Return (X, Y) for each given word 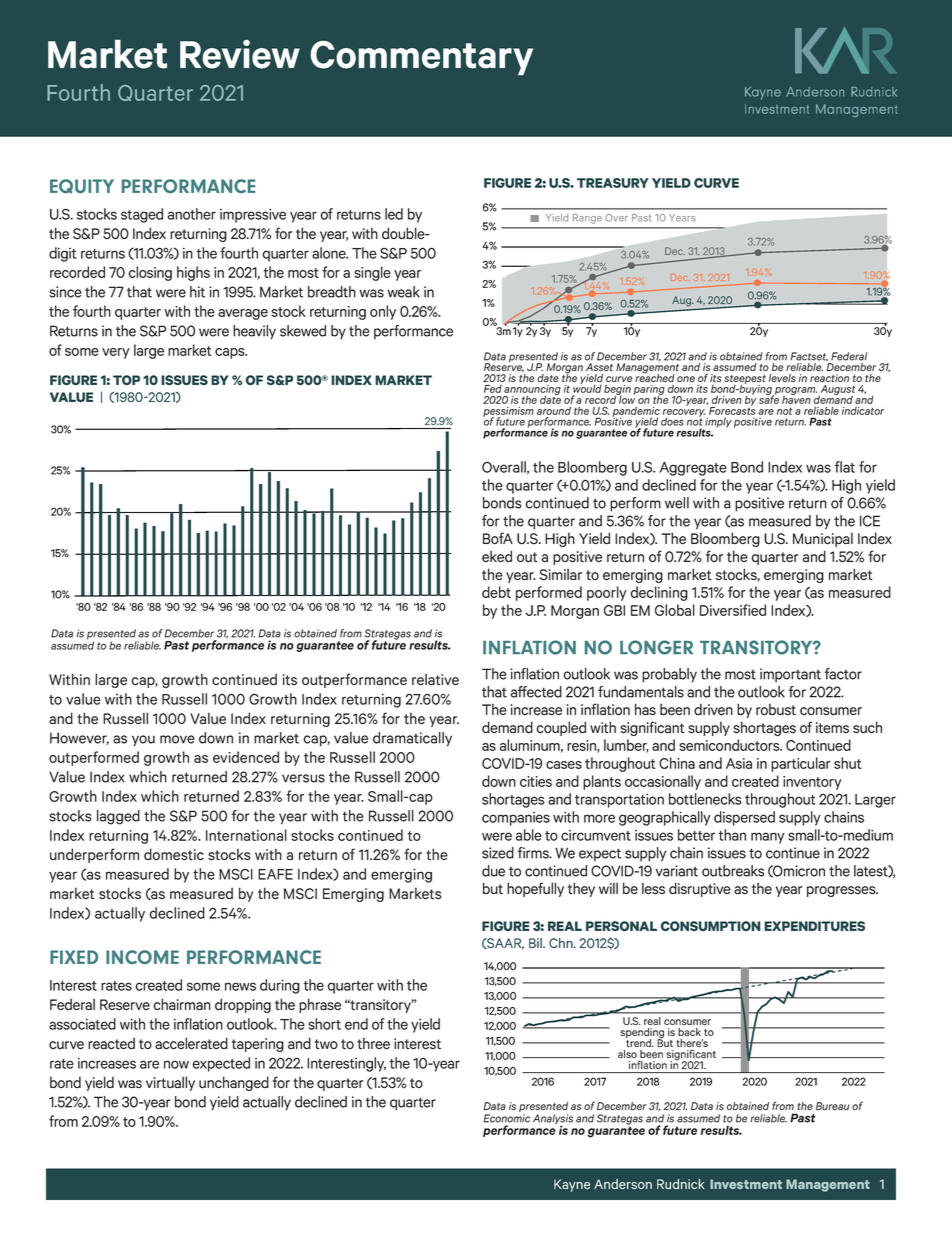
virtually (170, 1083)
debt (496, 592)
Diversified (733, 610)
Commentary (421, 58)
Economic (507, 1118)
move (177, 739)
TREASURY (613, 183)
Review (240, 54)
